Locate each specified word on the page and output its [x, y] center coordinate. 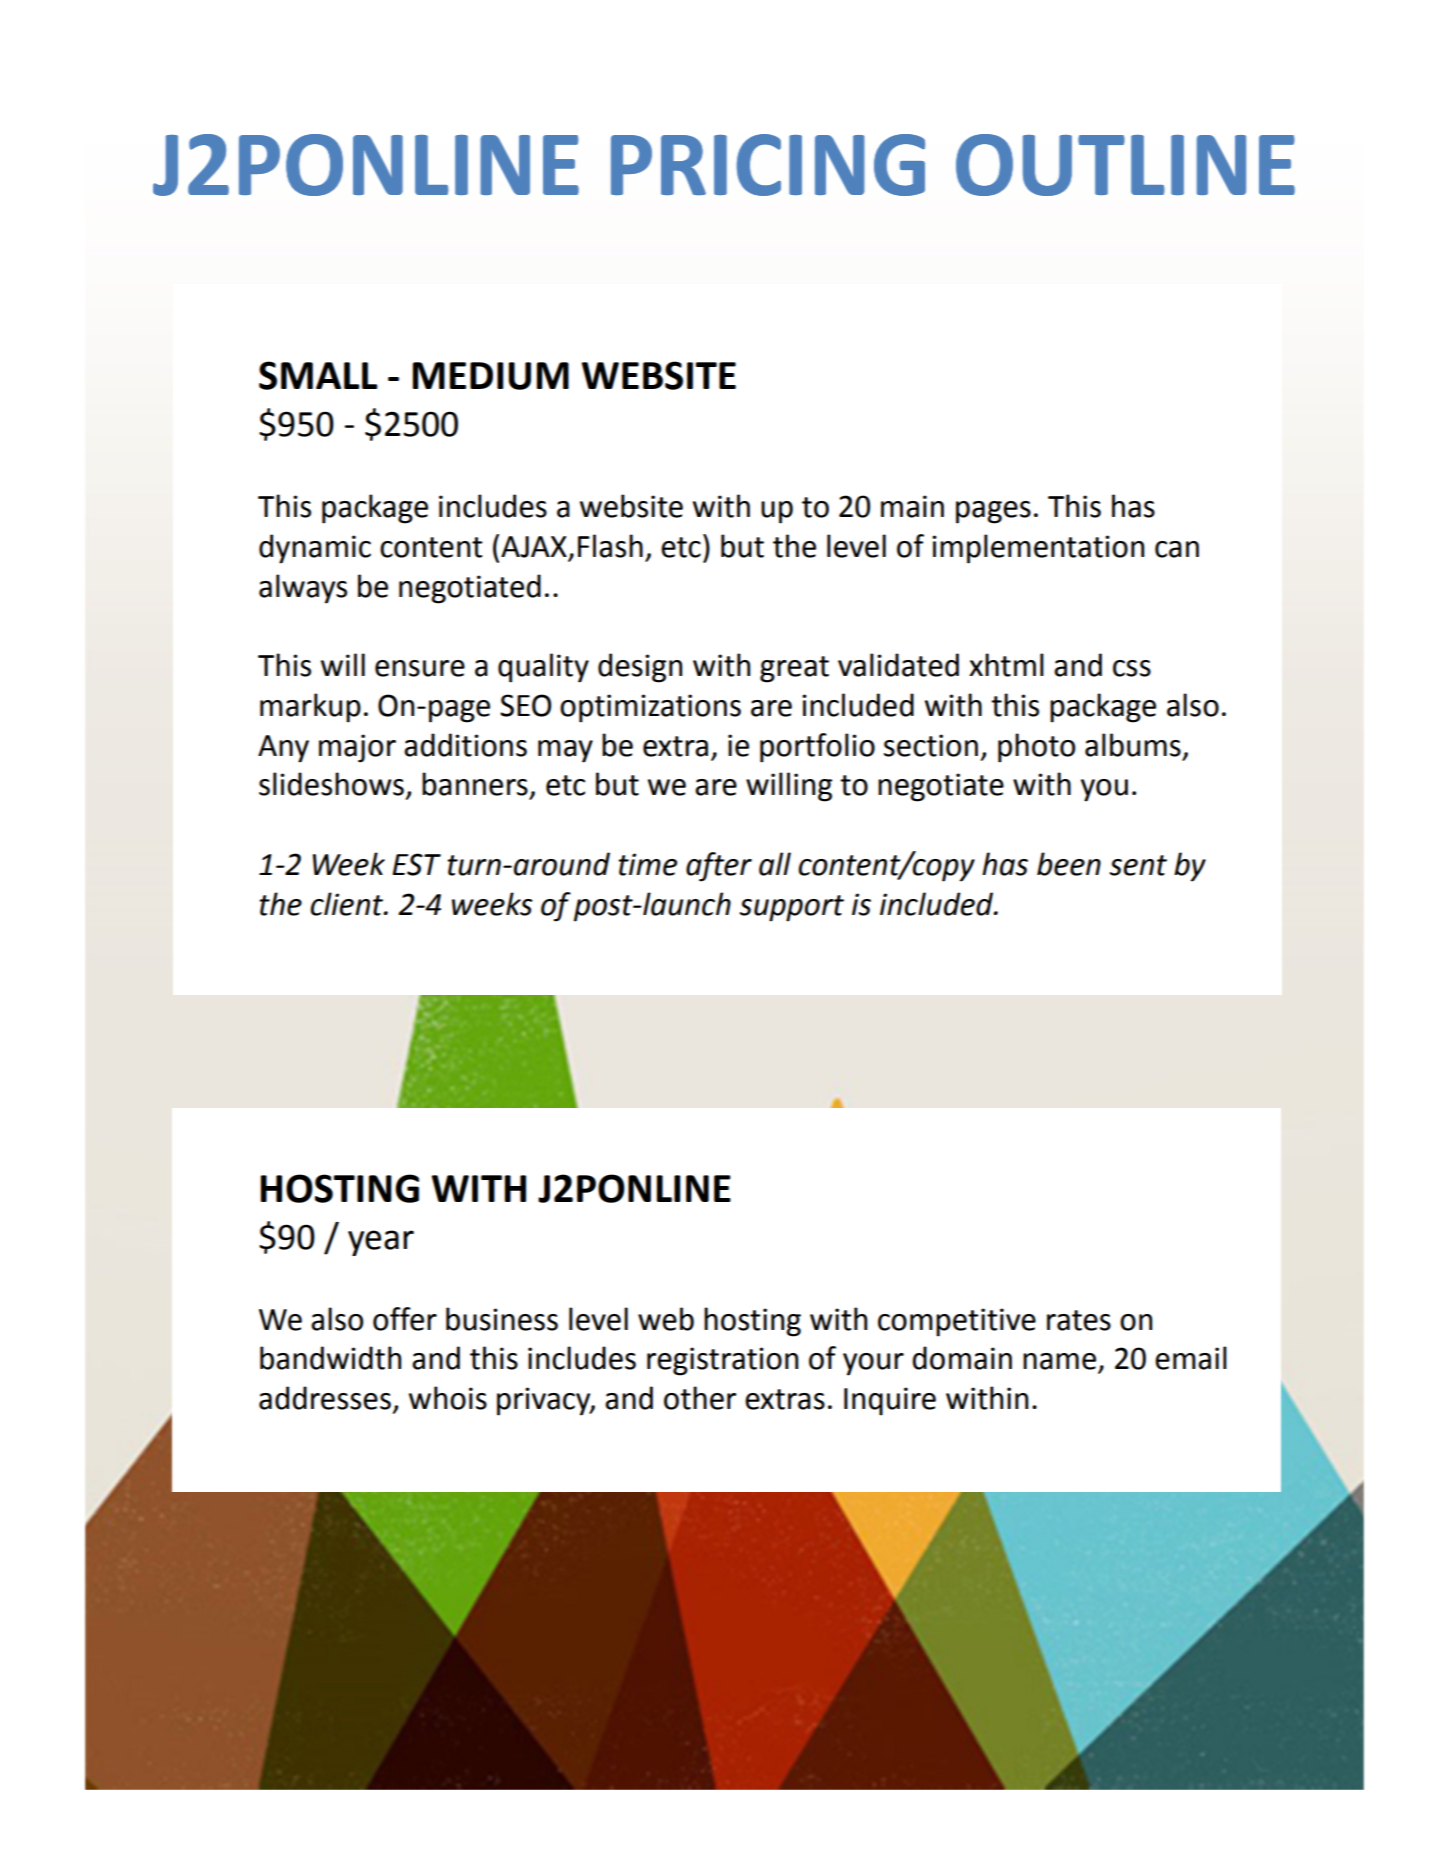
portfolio [817, 748]
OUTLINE [1125, 165]
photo [1036, 748]
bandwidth [330, 1358]
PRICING [768, 165]
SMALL [318, 375]
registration [722, 1361]
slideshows [331, 784]
